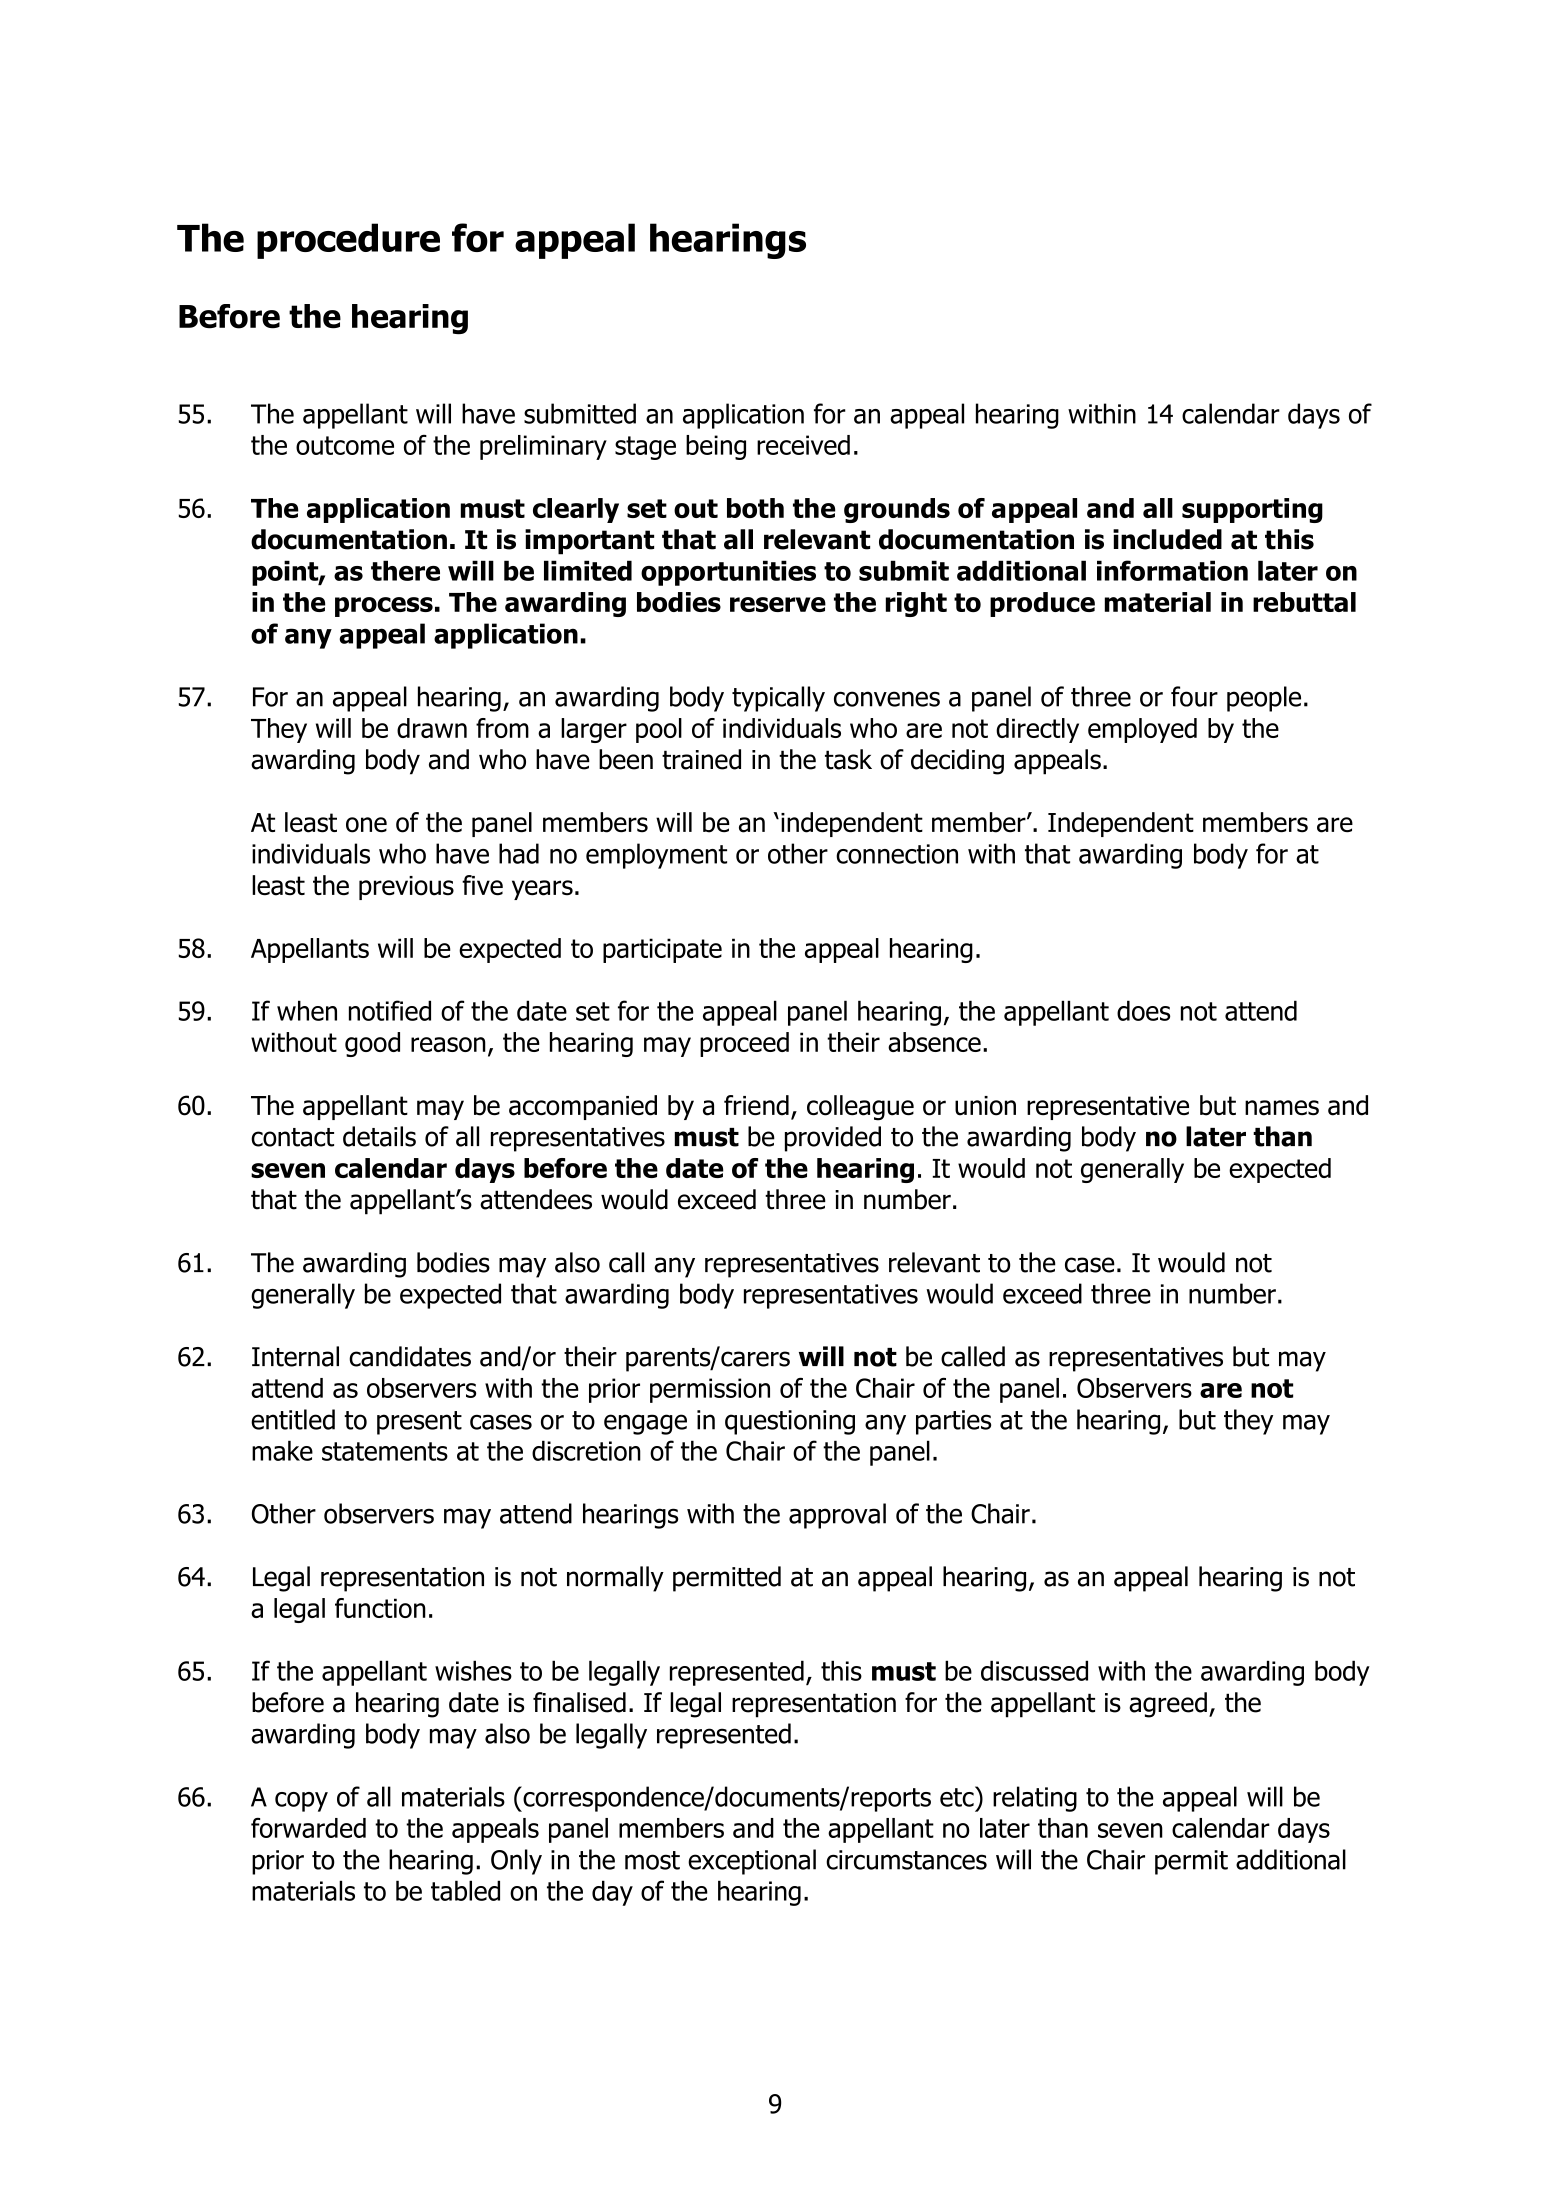  Describe the element at coordinates (778, 604) in the page. I see `reserve` at that location.
